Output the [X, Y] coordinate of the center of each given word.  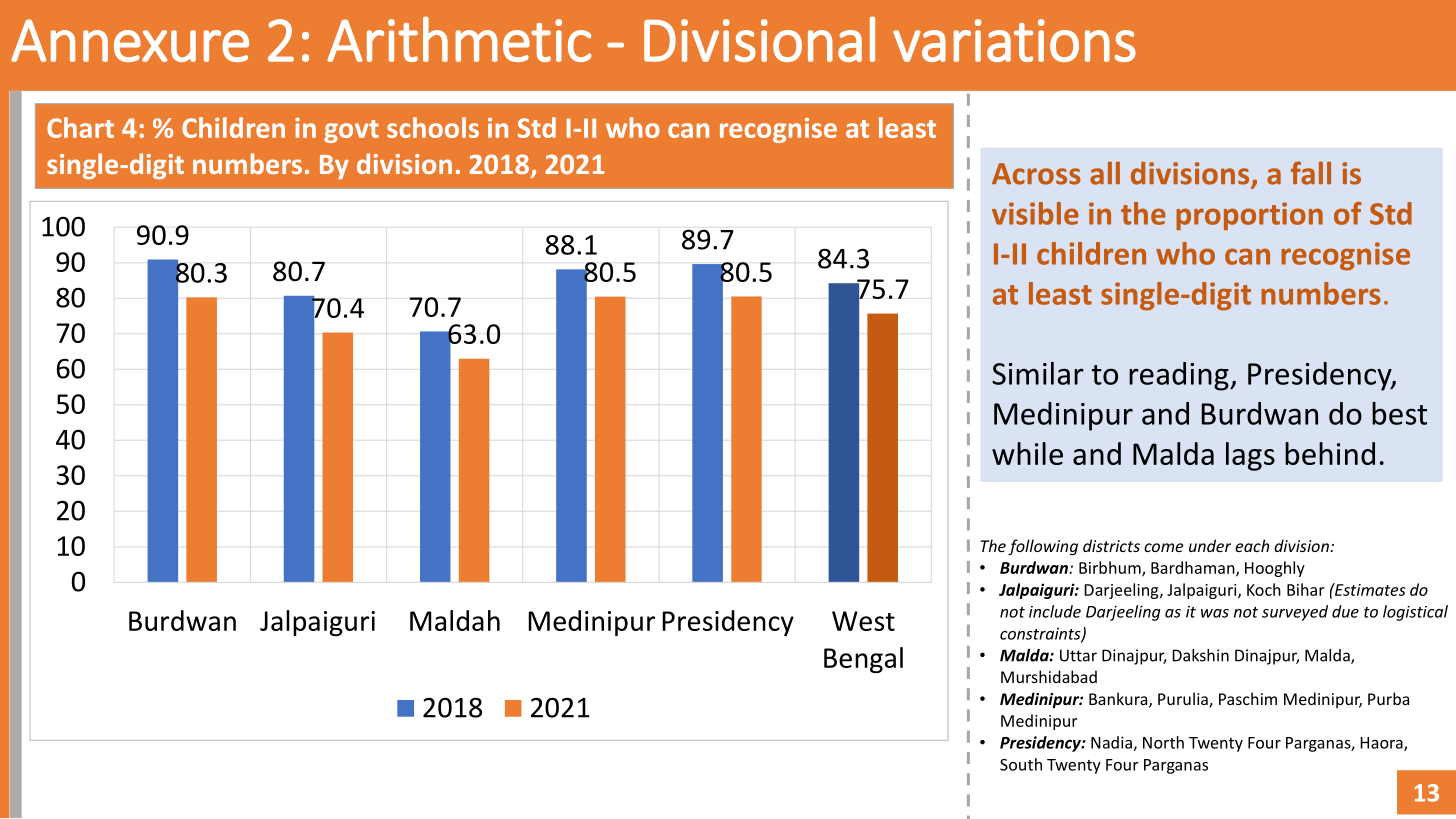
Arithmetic [459, 39]
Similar [1038, 373]
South [1021, 764]
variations [1014, 40]
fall [1311, 173]
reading [1180, 376]
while [1027, 453]
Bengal [863, 660]
